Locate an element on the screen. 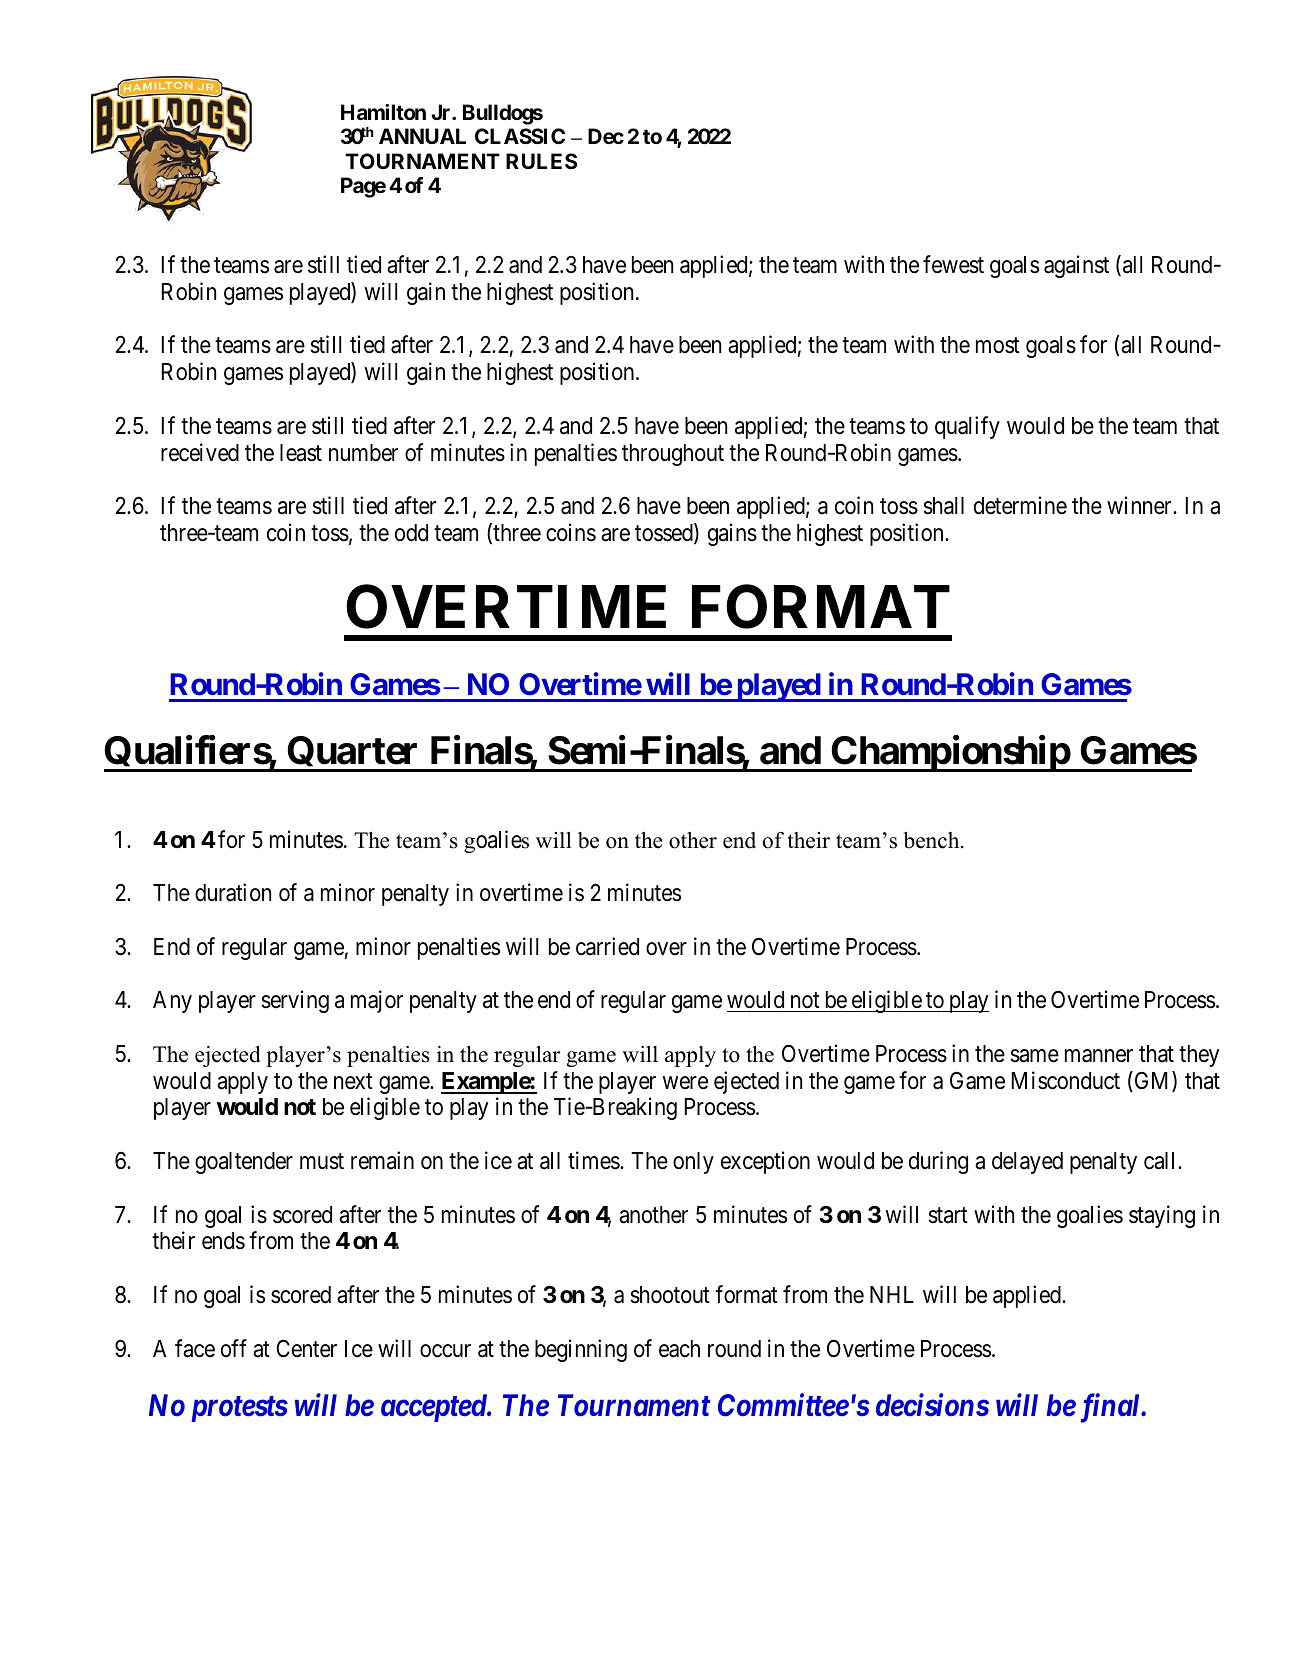  fewest is located at coordinates (953, 264).
